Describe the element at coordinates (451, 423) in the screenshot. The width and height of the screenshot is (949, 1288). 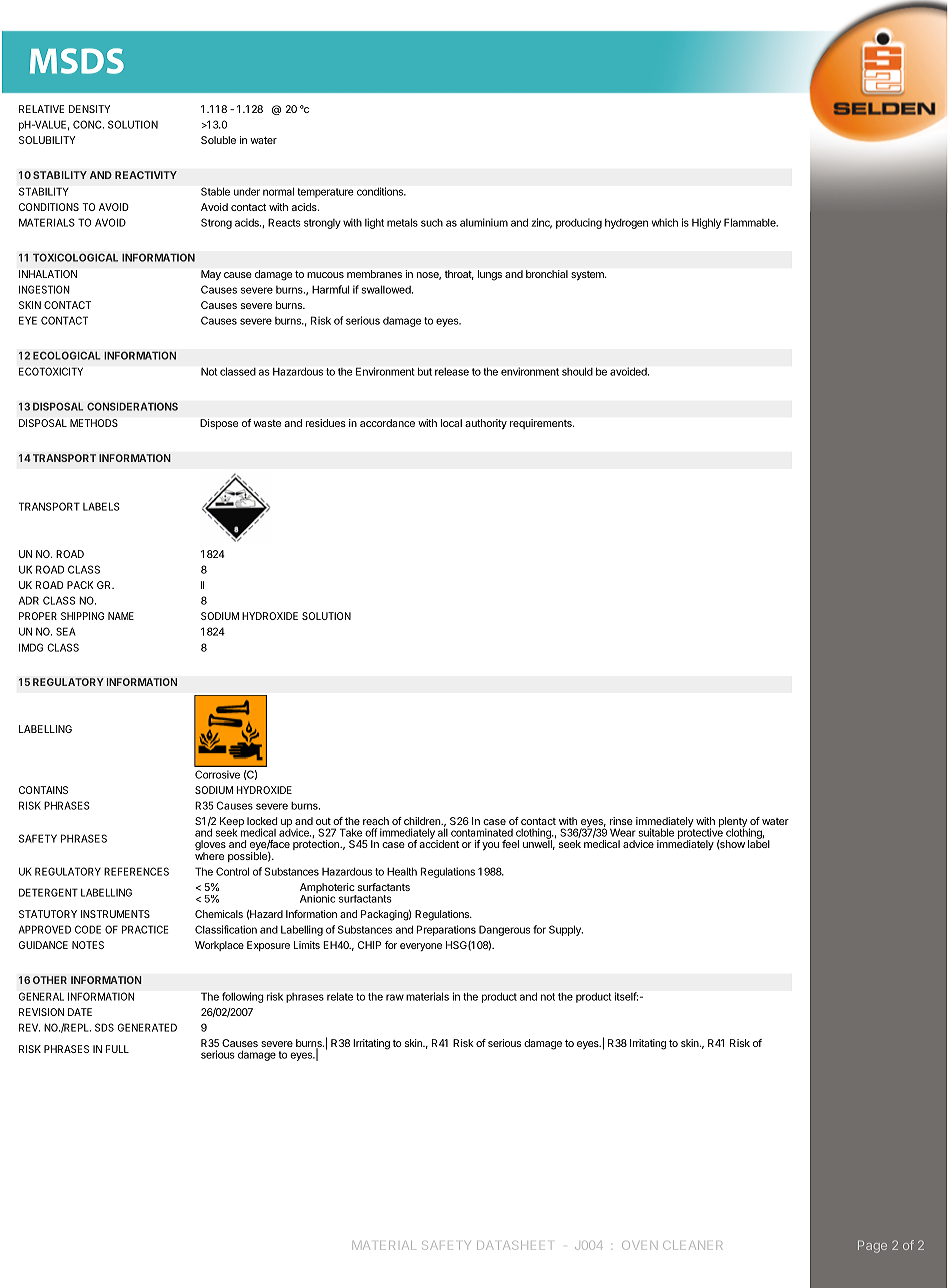
I see `local` at that location.
